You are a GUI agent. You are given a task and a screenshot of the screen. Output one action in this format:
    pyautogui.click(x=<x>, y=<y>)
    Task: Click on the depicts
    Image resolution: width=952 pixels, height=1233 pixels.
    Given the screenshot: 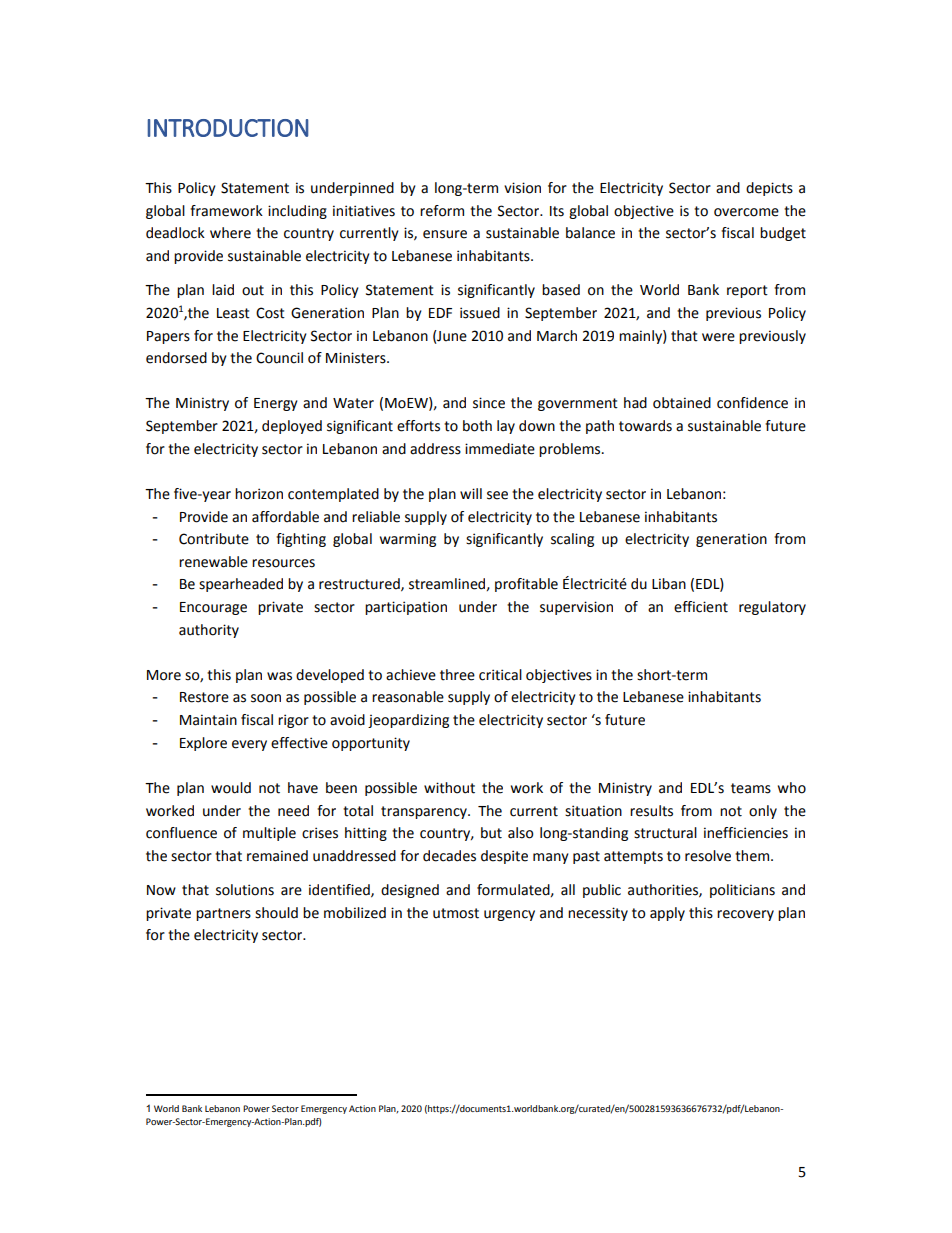 What is the action you would take?
    pyautogui.click(x=769, y=189)
